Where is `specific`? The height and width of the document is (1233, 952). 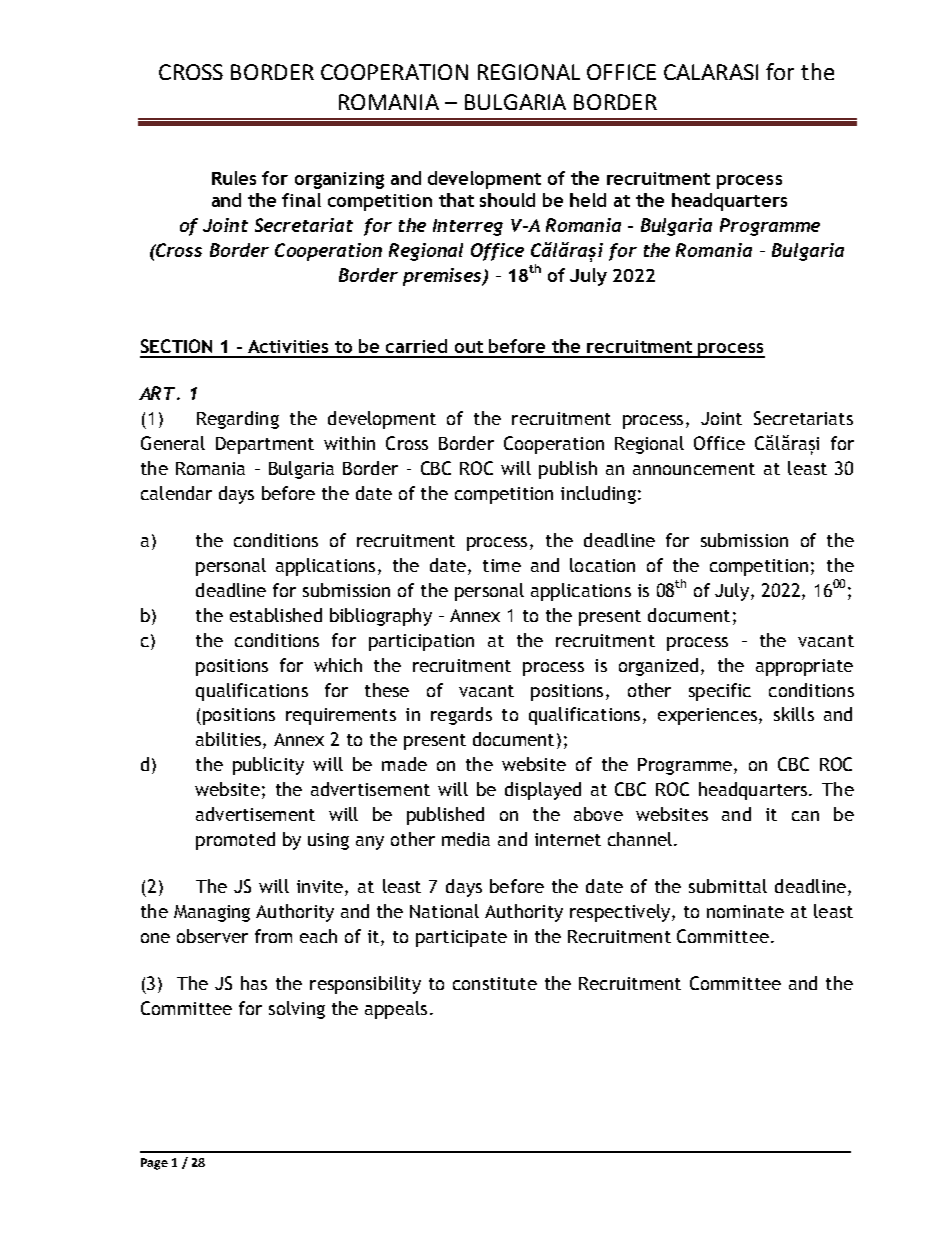 specific is located at coordinates (720, 692).
